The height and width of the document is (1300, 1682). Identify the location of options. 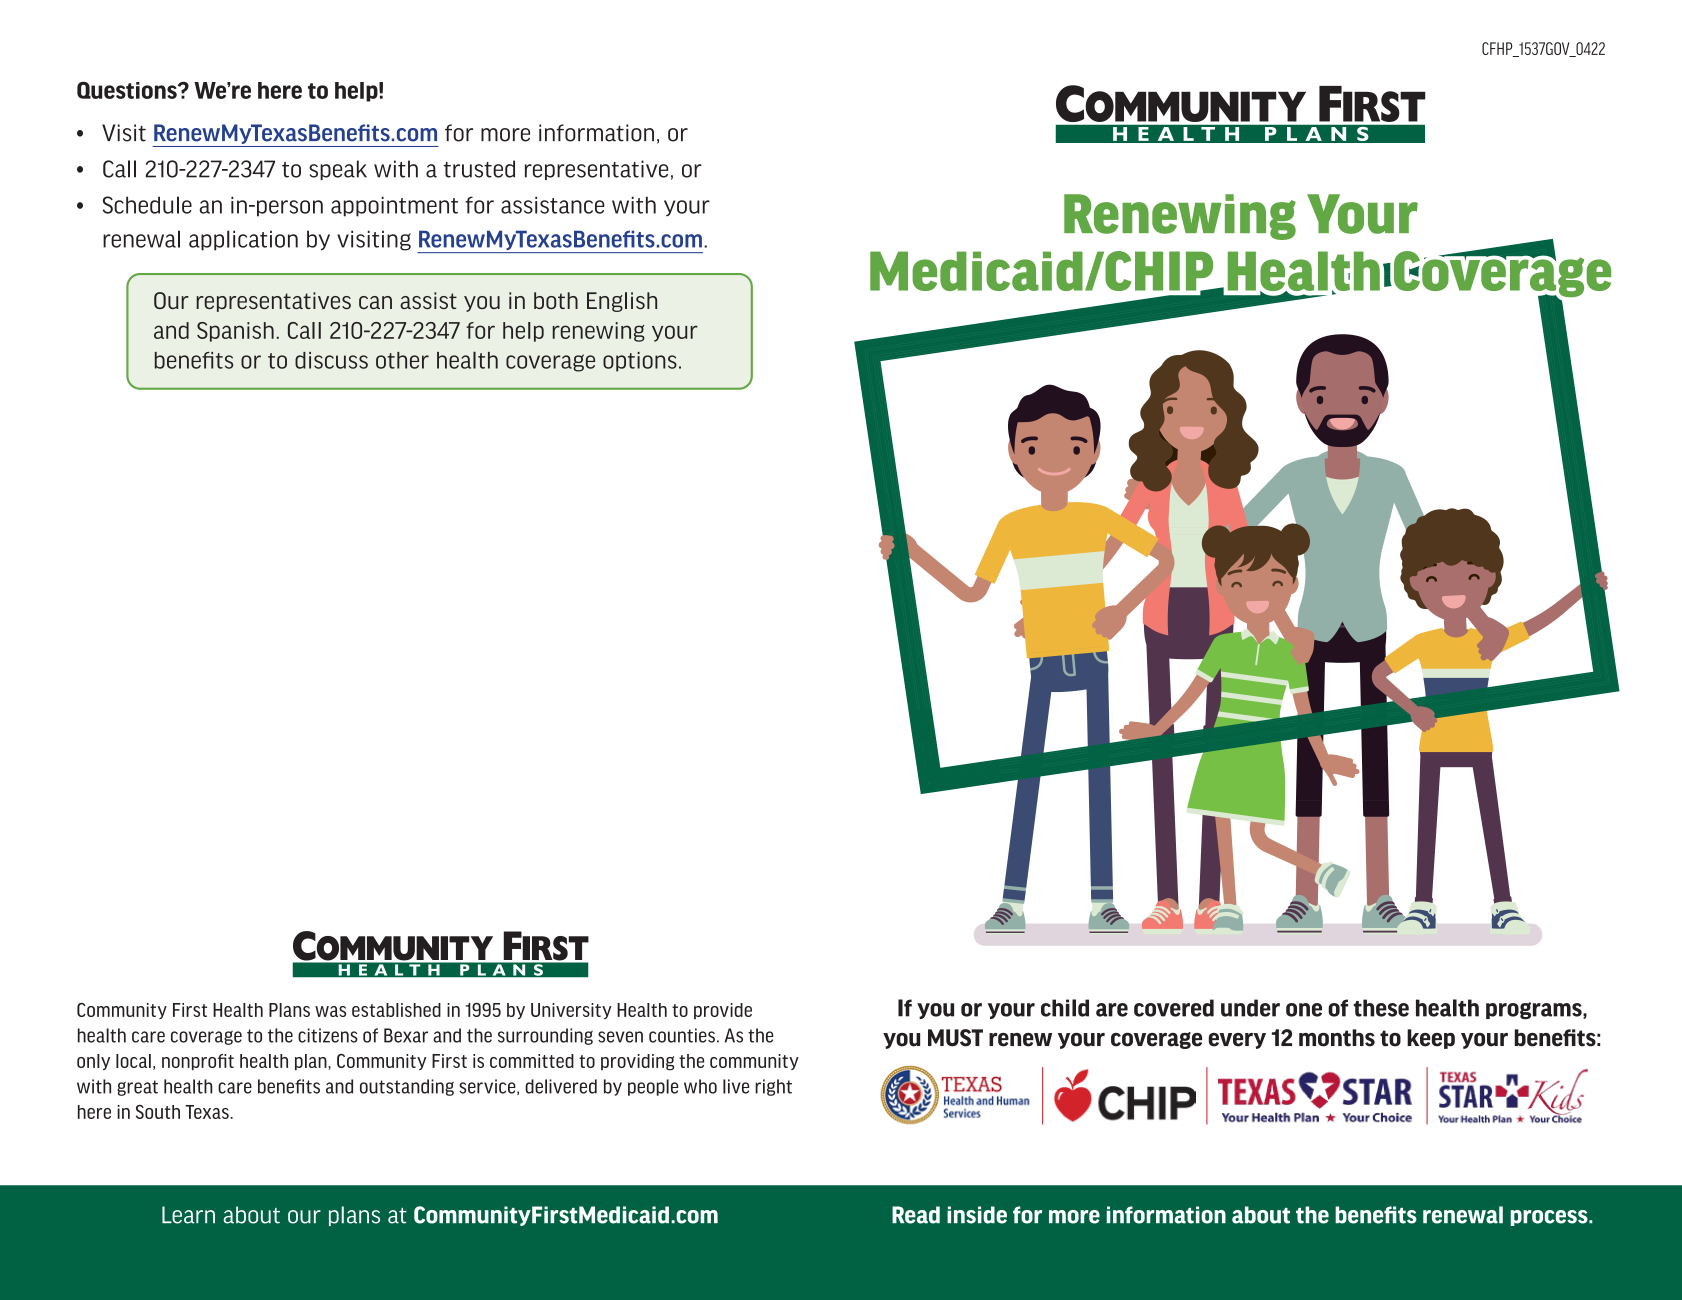
(640, 362).
